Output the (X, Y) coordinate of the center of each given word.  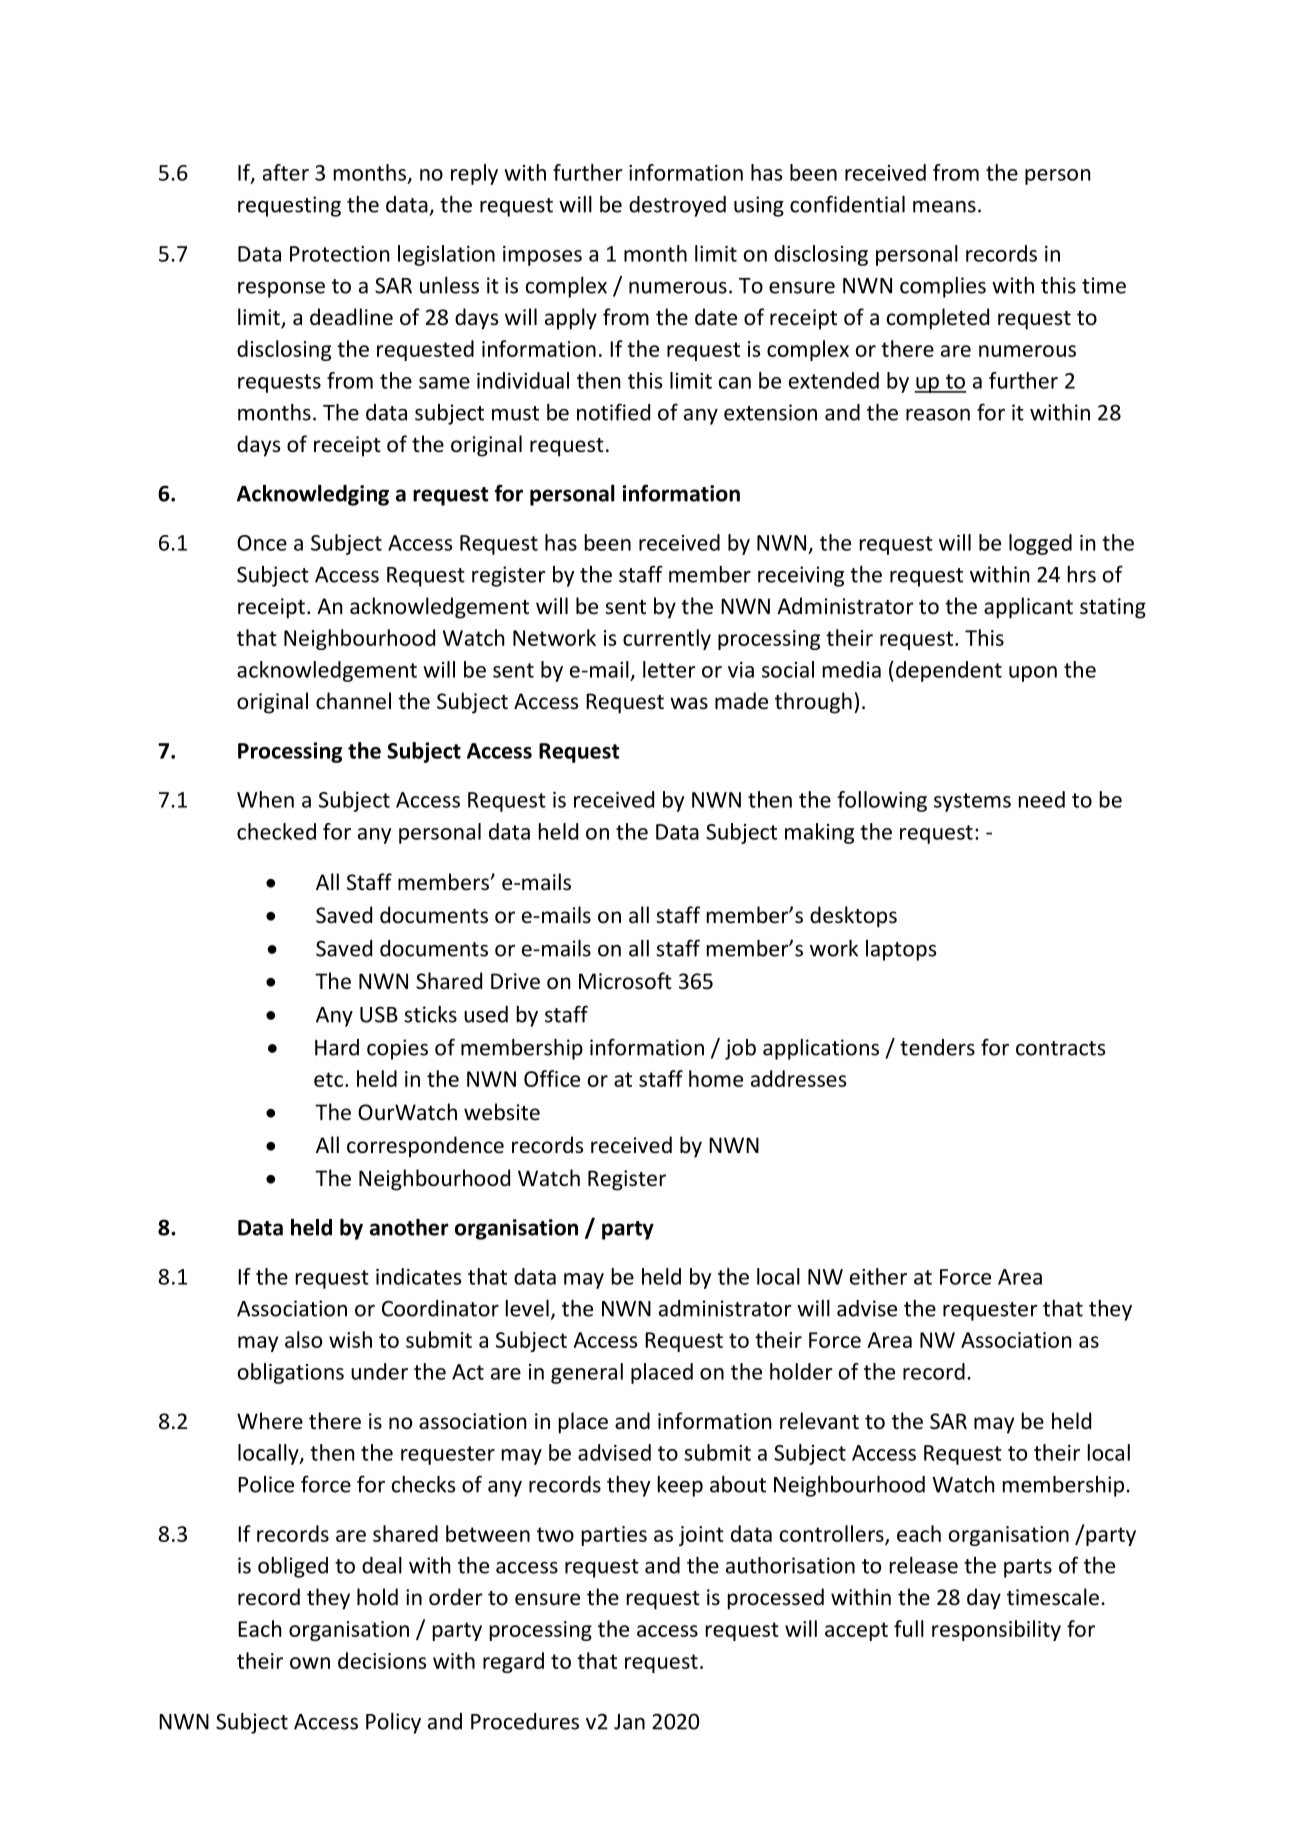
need (1042, 799)
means (944, 207)
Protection (340, 254)
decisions (382, 1660)
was (689, 703)
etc (328, 1079)
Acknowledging (313, 495)
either (878, 1276)
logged (1040, 544)
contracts (1060, 1048)
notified (613, 412)
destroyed (677, 206)
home (716, 1078)
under (379, 1371)
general (587, 1373)
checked (276, 831)
